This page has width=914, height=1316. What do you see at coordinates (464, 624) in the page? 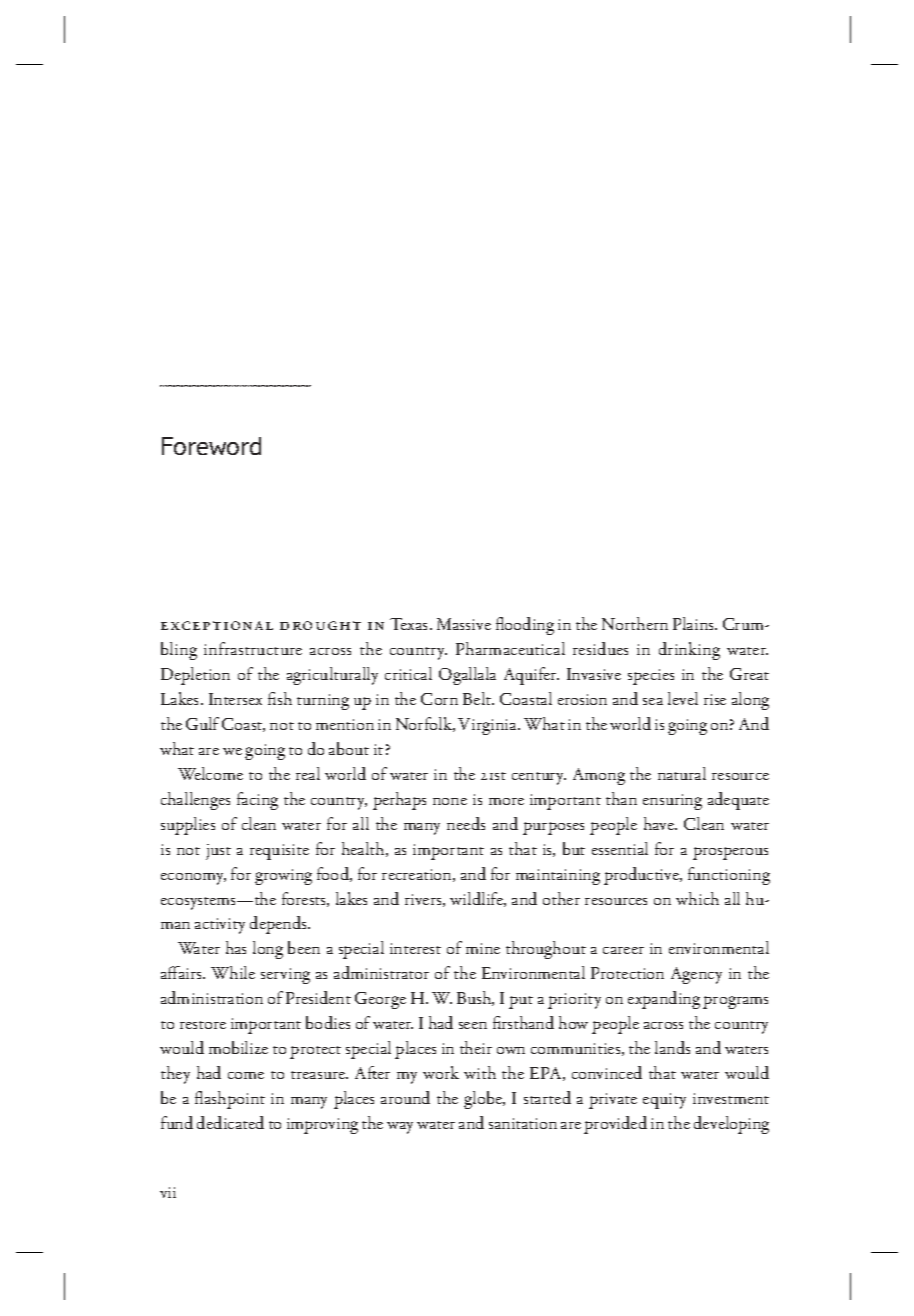
I see `Massive` at bounding box center [464, 624].
